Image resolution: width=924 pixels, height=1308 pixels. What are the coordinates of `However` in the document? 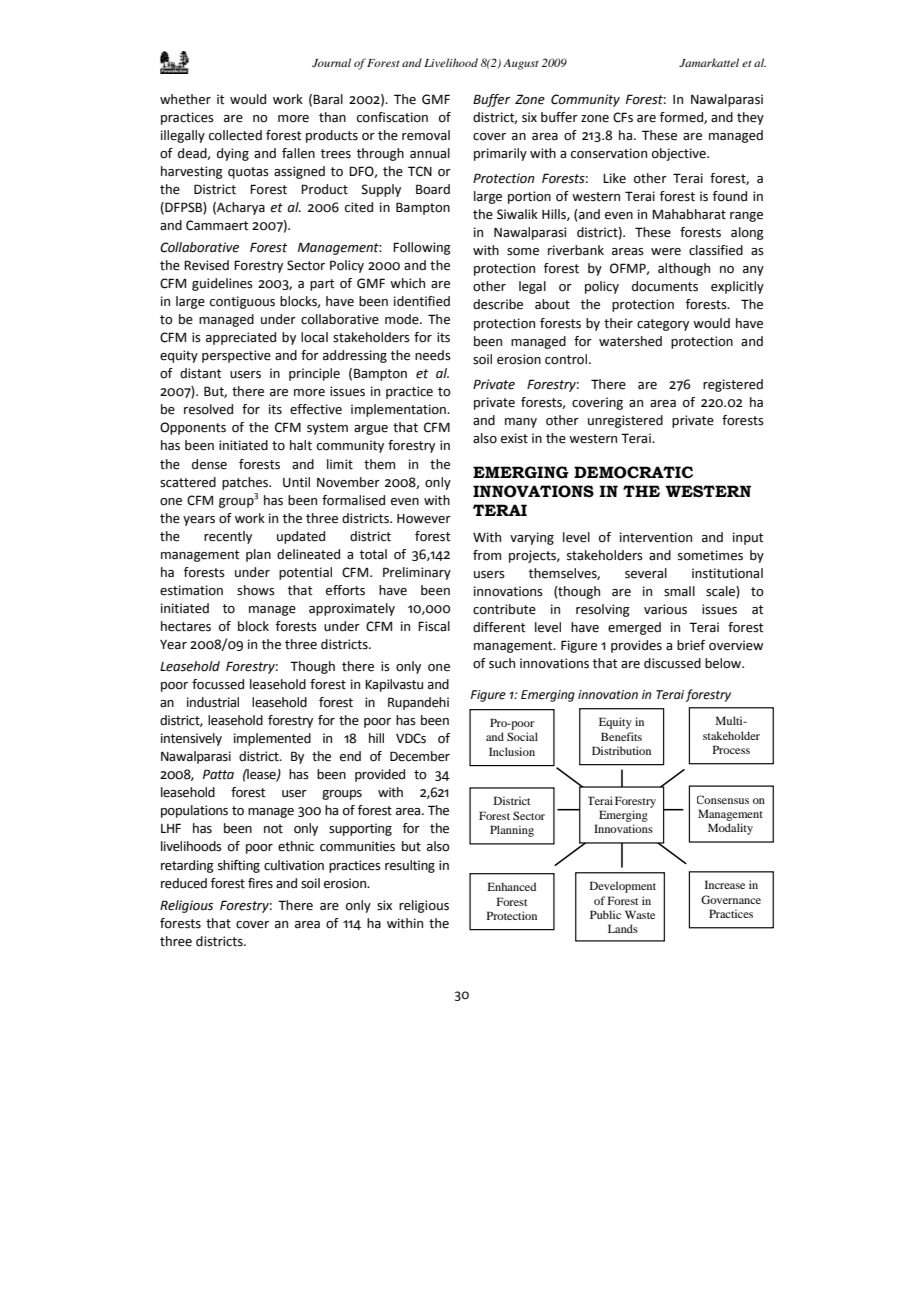 It's located at (424, 519).
